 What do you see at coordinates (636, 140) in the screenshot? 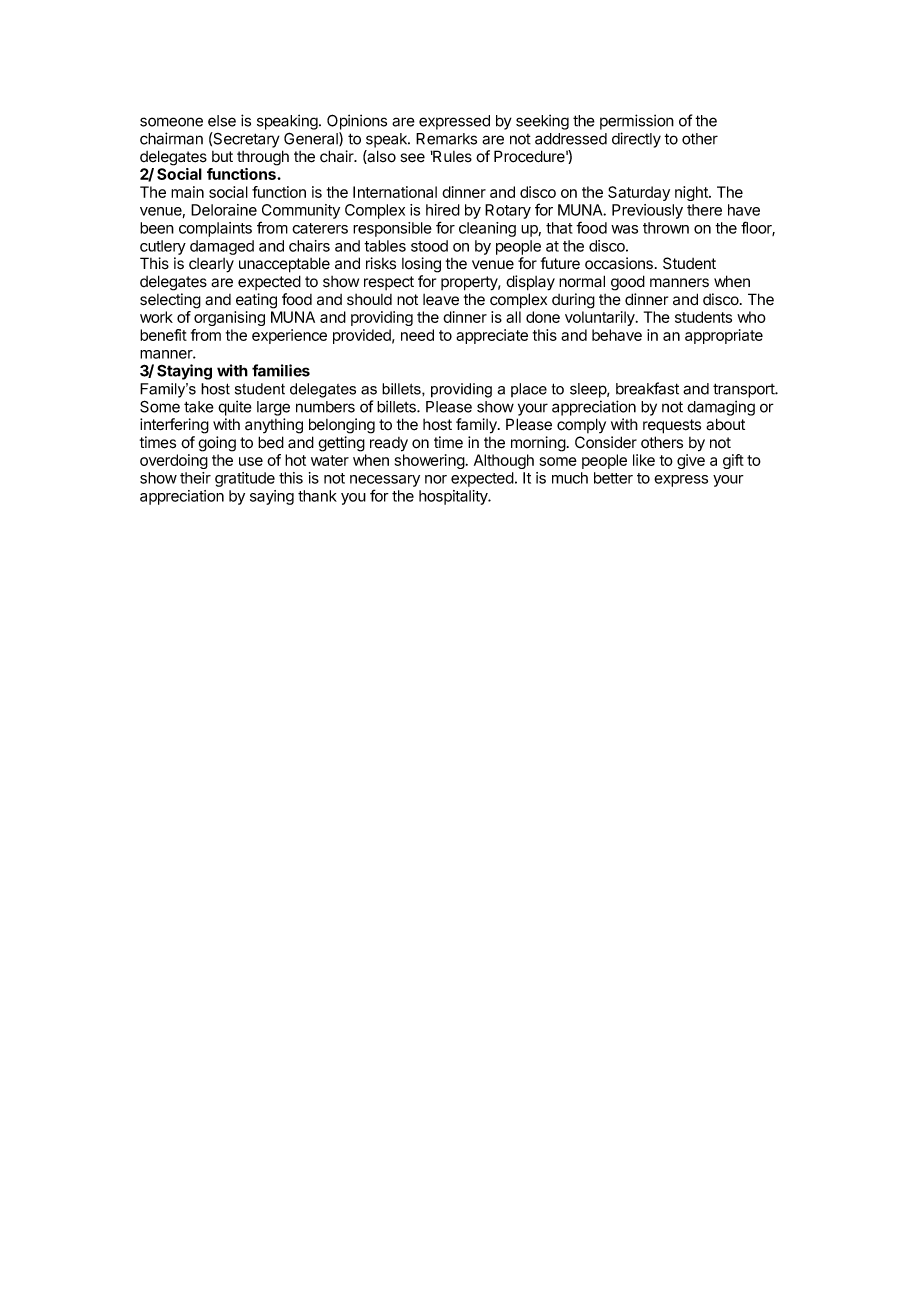
I see `directly` at bounding box center [636, 140].
